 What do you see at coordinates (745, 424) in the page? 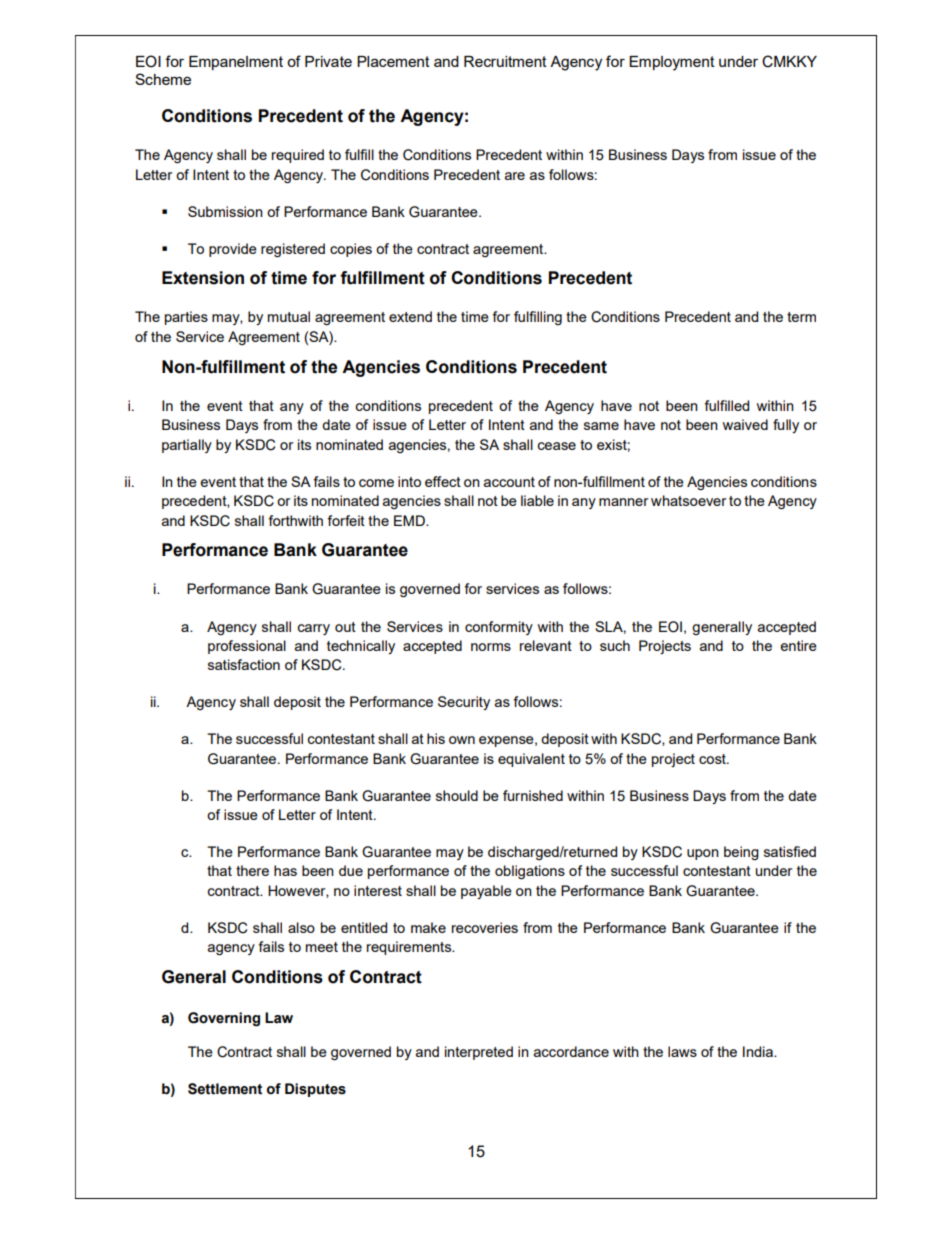
I see `waived` at bounding box center [745, 424].
